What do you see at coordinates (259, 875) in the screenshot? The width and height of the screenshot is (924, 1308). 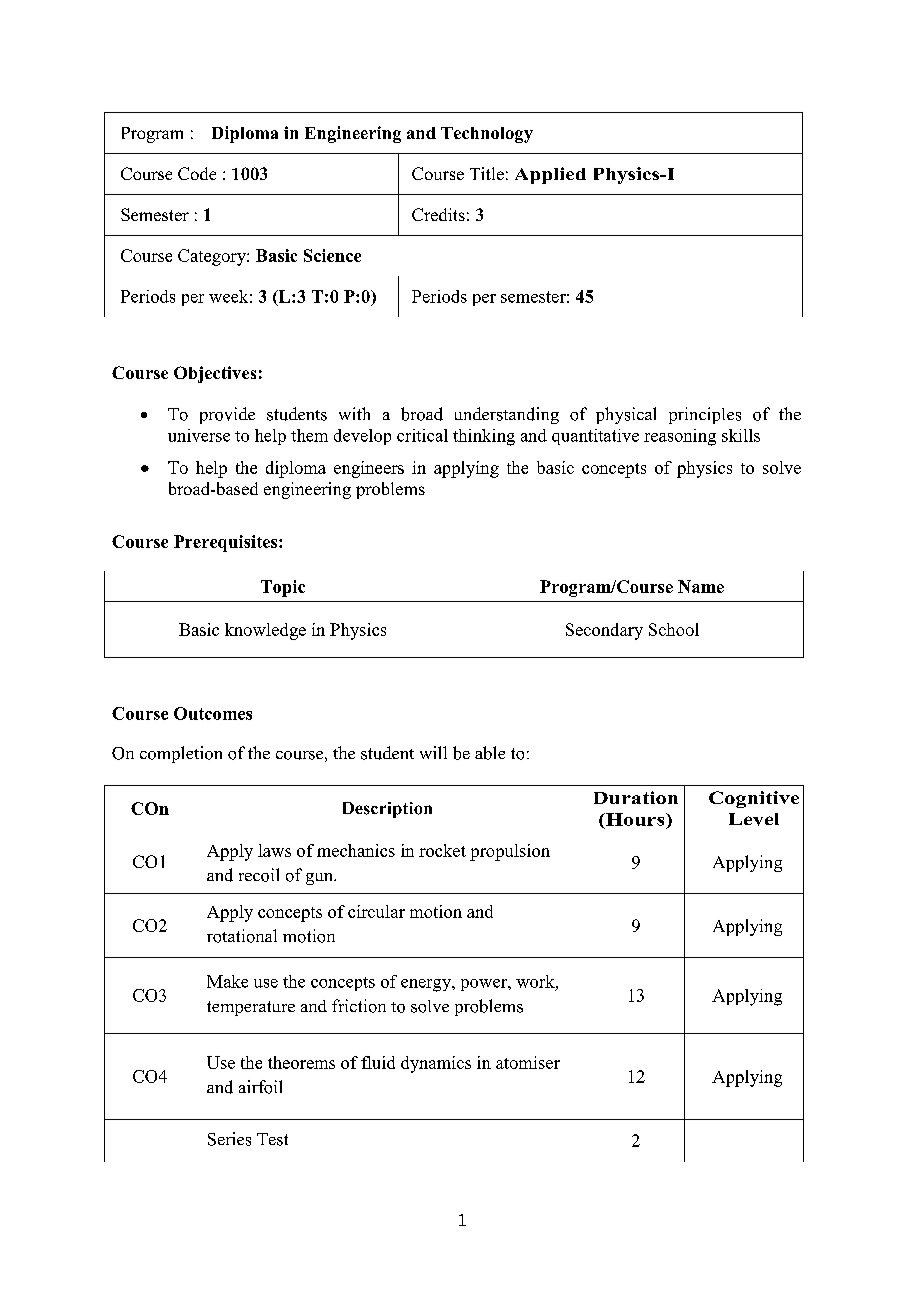 I see `recoil` at bounding box center [259, 875].
